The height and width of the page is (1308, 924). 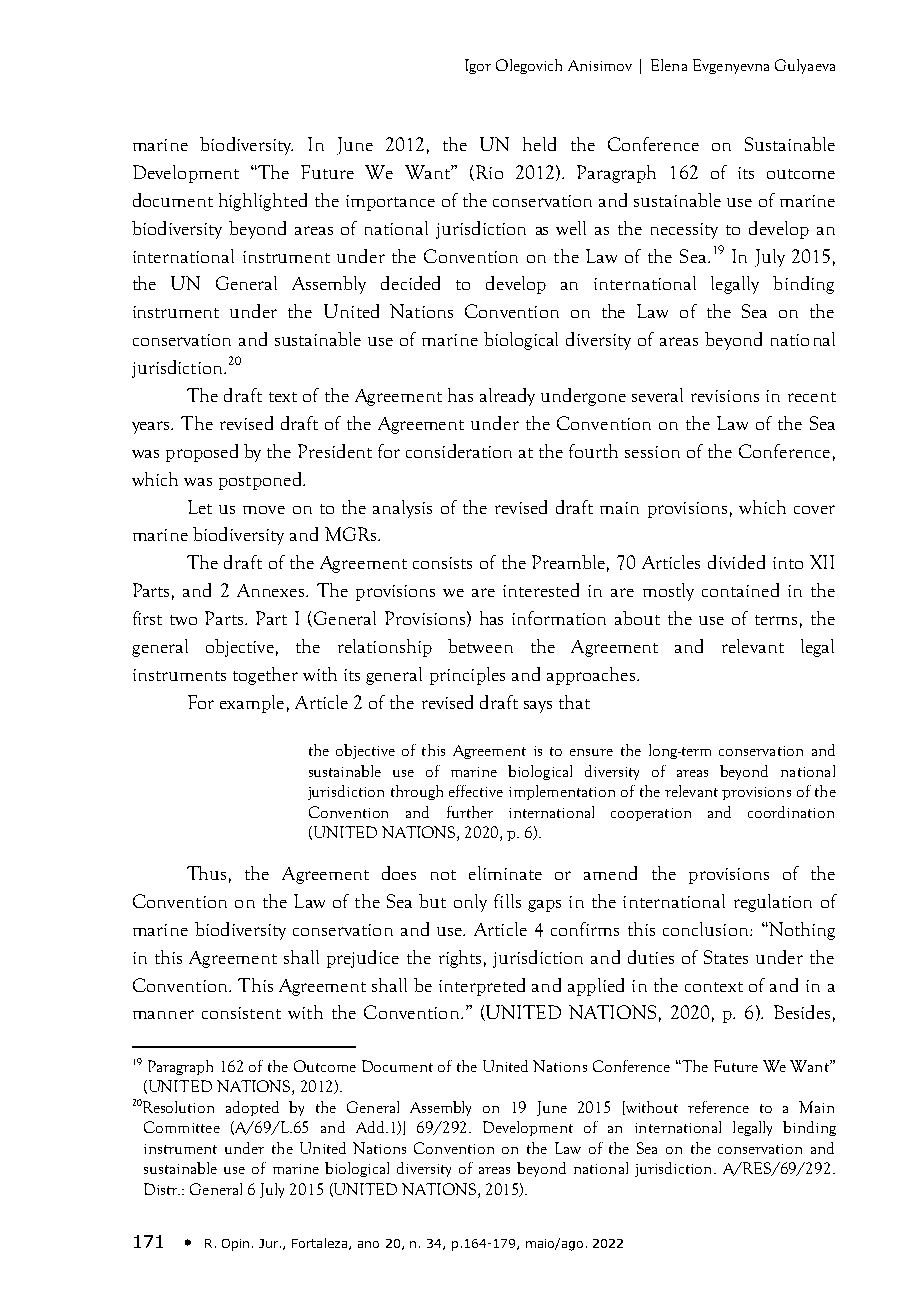 I want to click on States, so click(x=726, y=957).
